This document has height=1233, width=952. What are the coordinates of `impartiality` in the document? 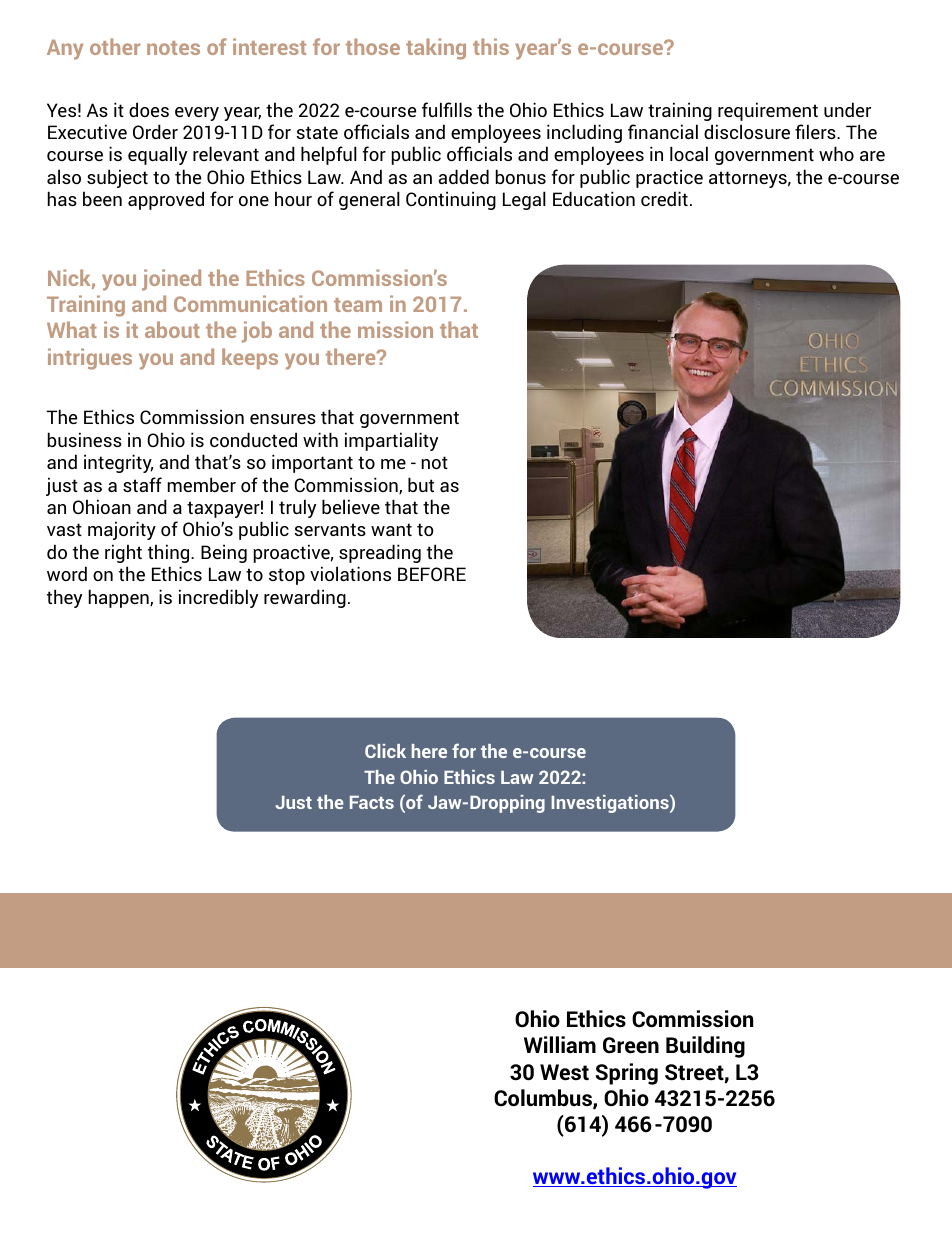 It's located at (391, 441).
